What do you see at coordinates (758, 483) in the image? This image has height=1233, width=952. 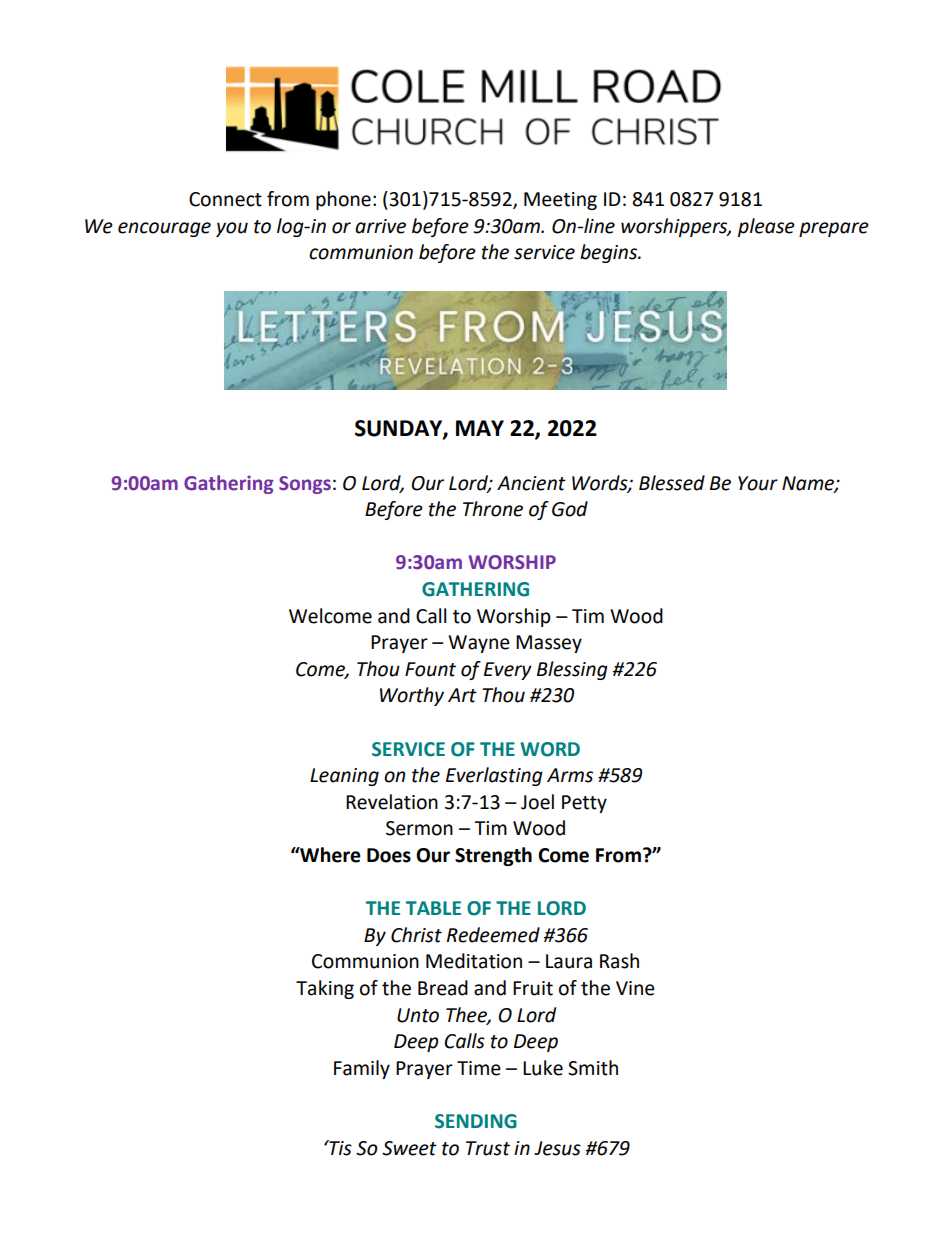 I see `Your` at bounding box center [758, 483].
